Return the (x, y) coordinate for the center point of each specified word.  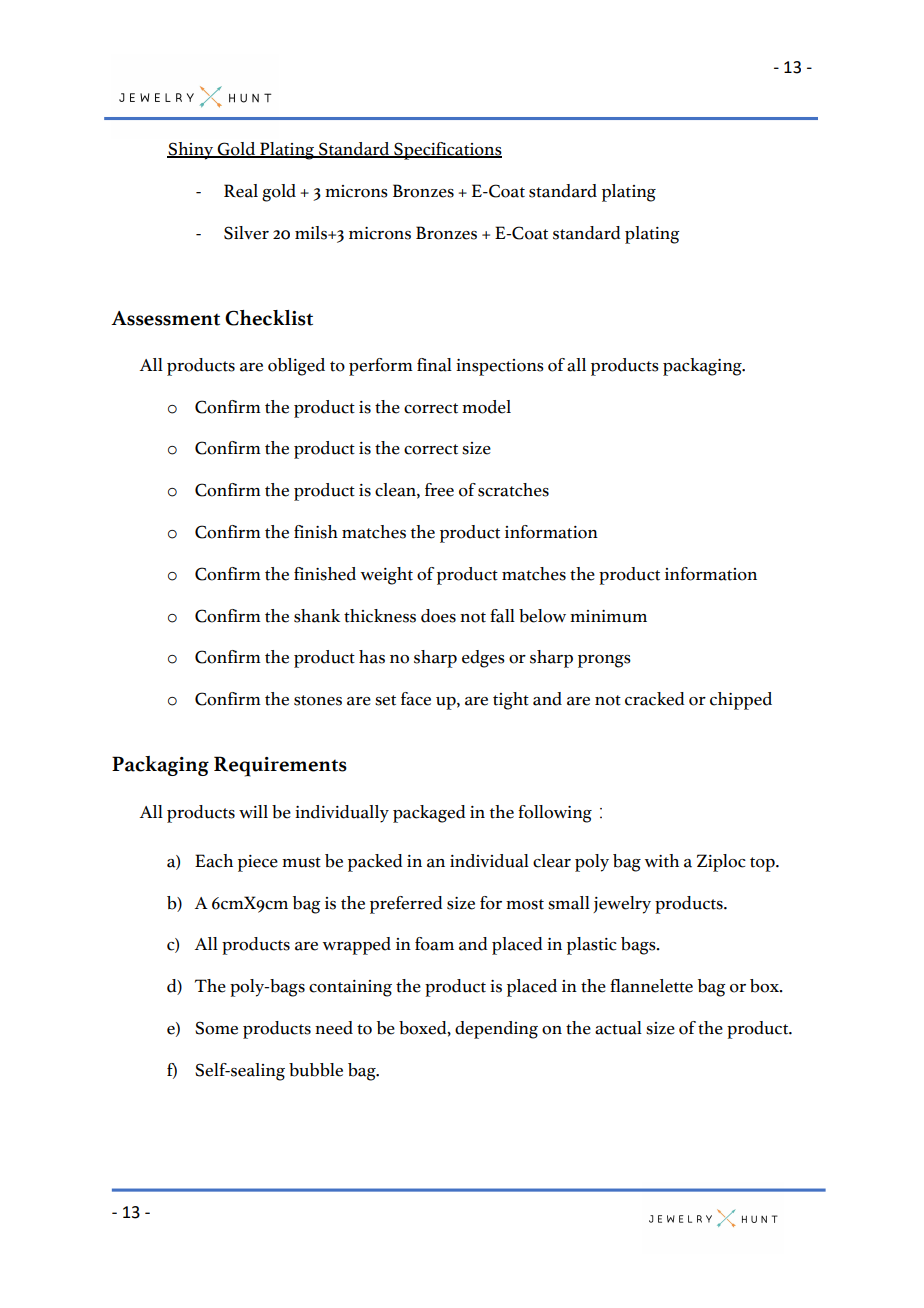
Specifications (447, 151)
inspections (500, 367)
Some (216, 1028)
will (253, 811)
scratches (513, 490)
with (662, 861)
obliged (296, 367)
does (438, 616)
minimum (608, 616)
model (486, 407)
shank (317, 616)
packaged (429, 814)
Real (241, 191)
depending (496, 1030)
